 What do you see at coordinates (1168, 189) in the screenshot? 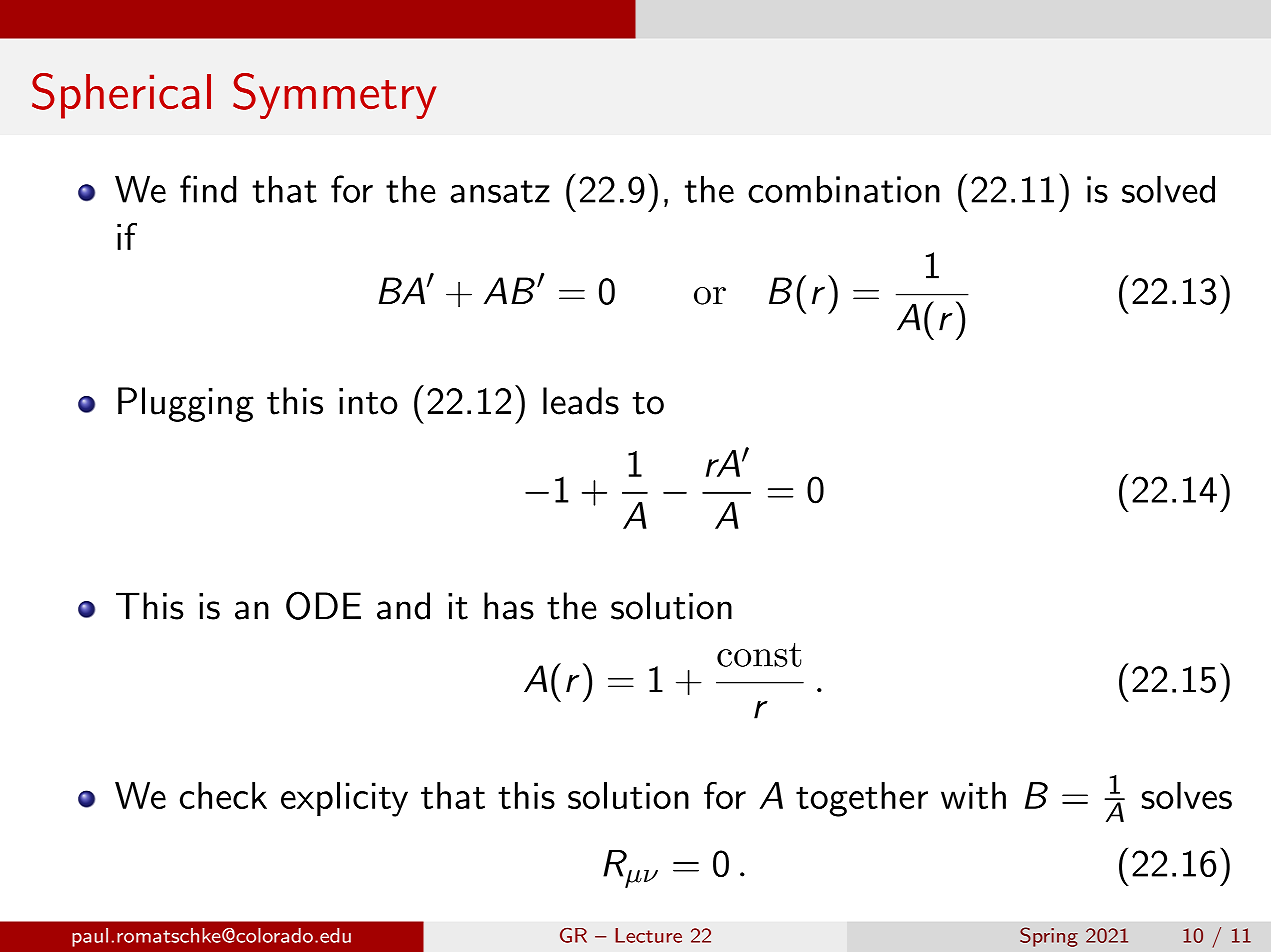
I see `solved` at bounding box center [1168, 189].
